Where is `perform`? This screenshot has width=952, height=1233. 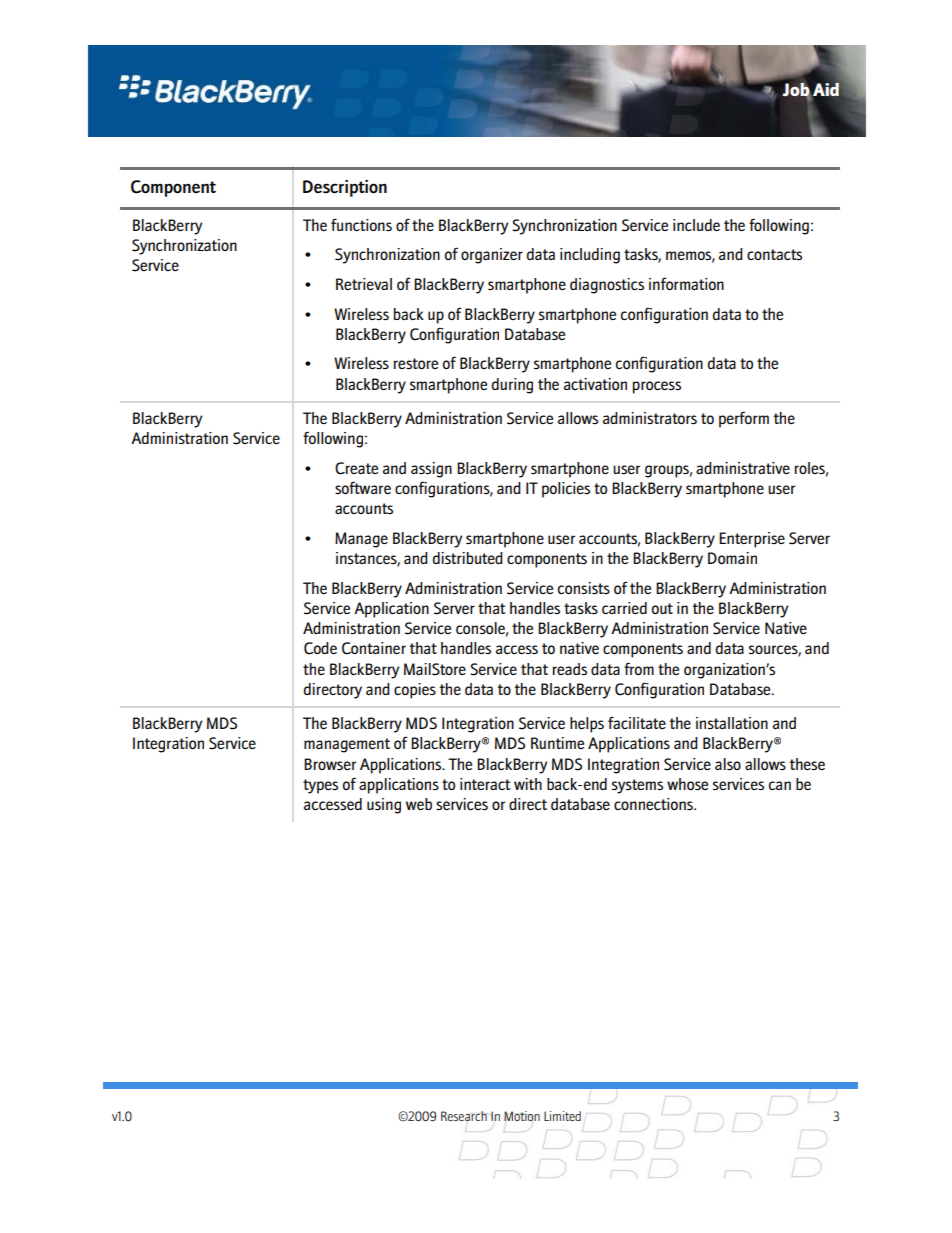 perform is located at coordinates (744, 419).
